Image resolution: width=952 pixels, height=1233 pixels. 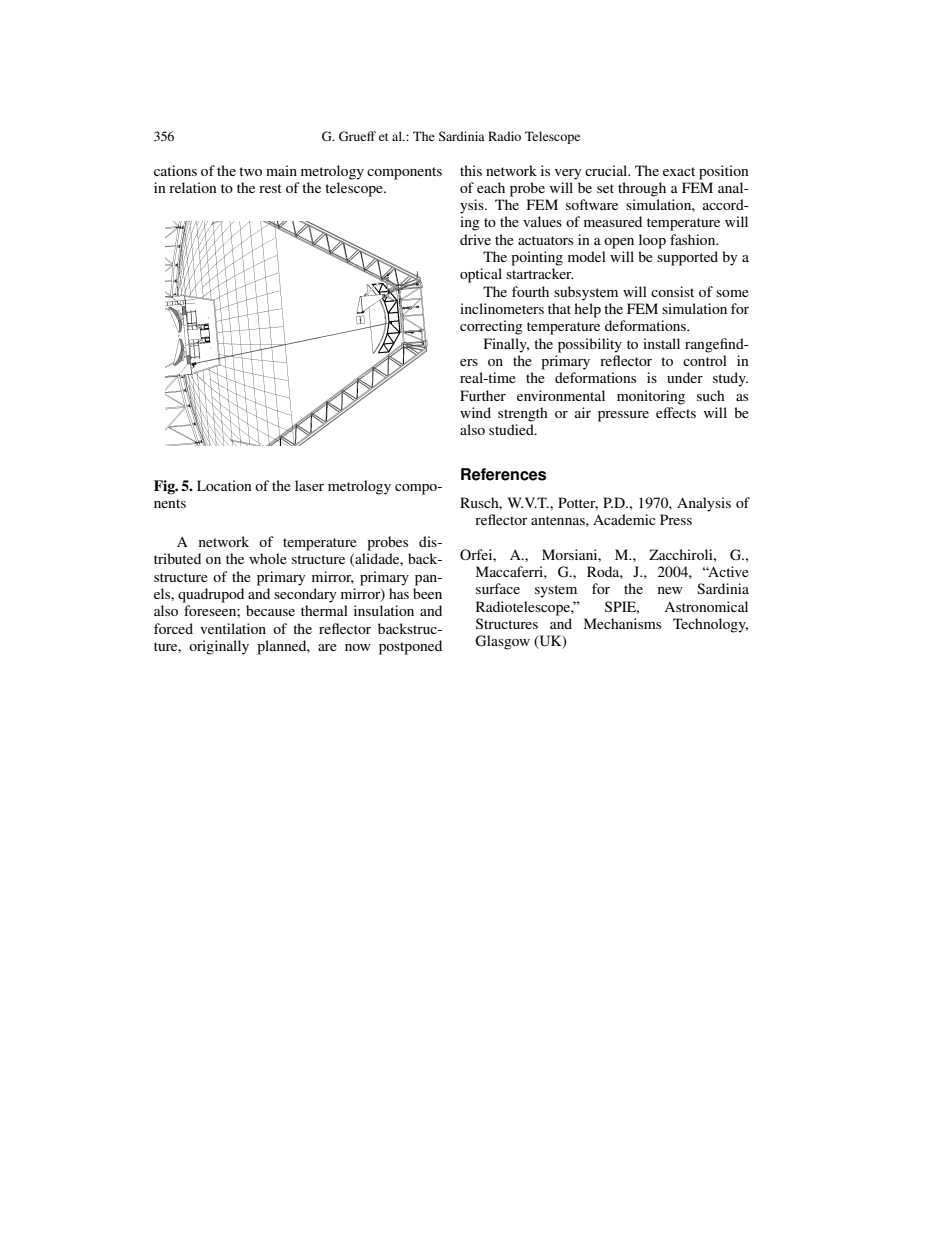 I want to click on Location, so click(x=224, y=485).
